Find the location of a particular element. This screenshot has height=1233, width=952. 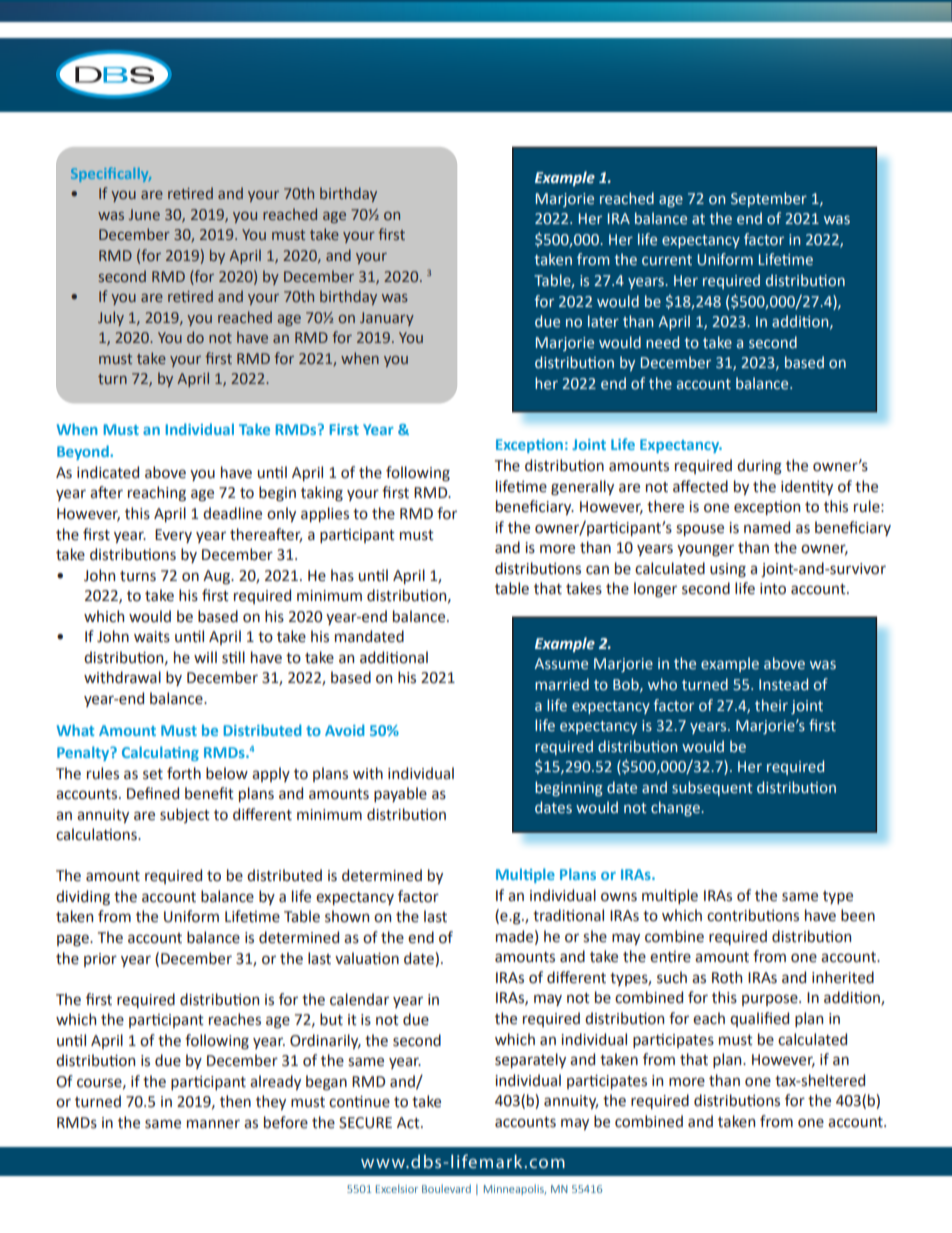

September is located at coordinates (769, 199).
